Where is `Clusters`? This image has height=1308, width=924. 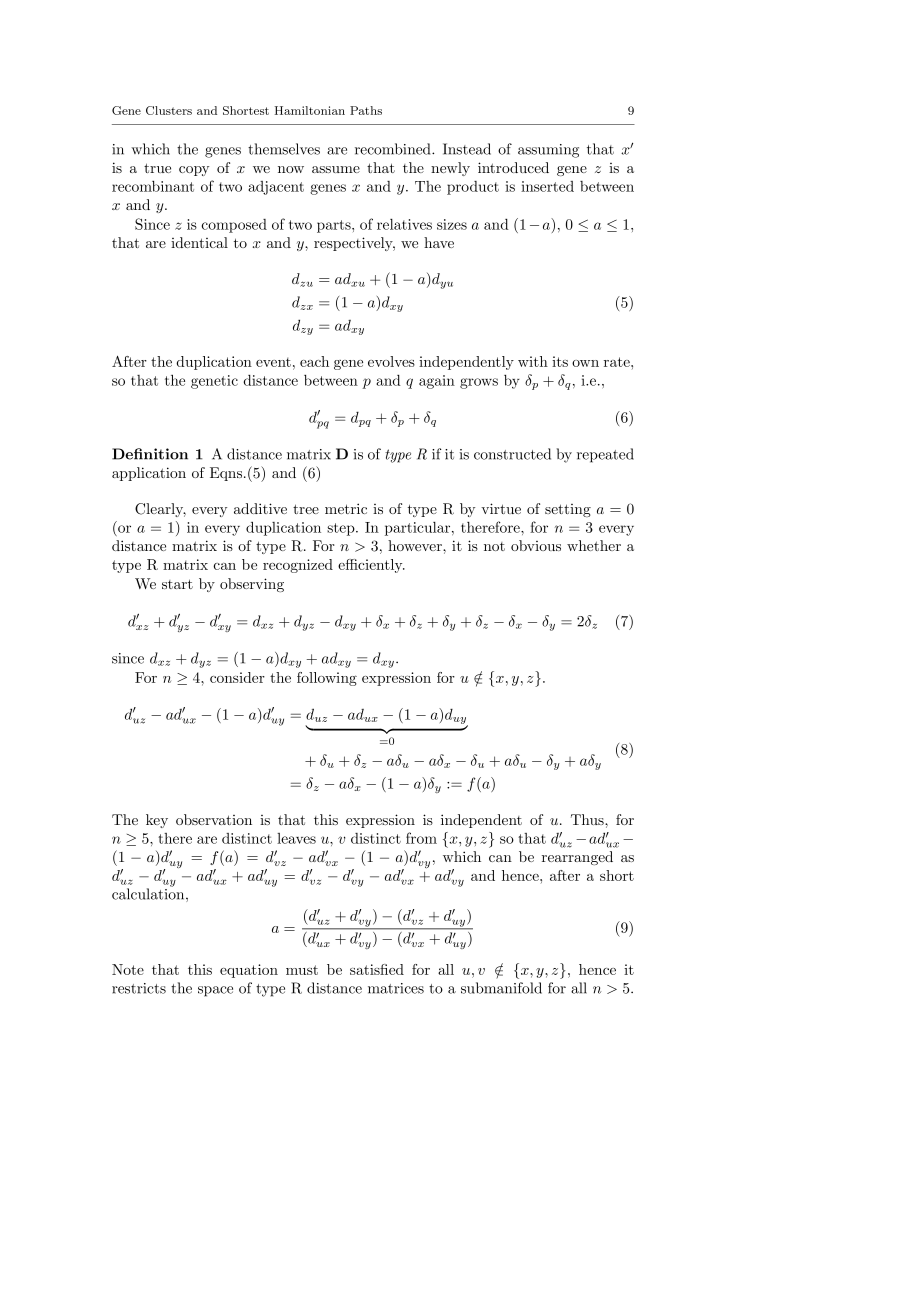 Clusters is located at coordinates (169, 110).
